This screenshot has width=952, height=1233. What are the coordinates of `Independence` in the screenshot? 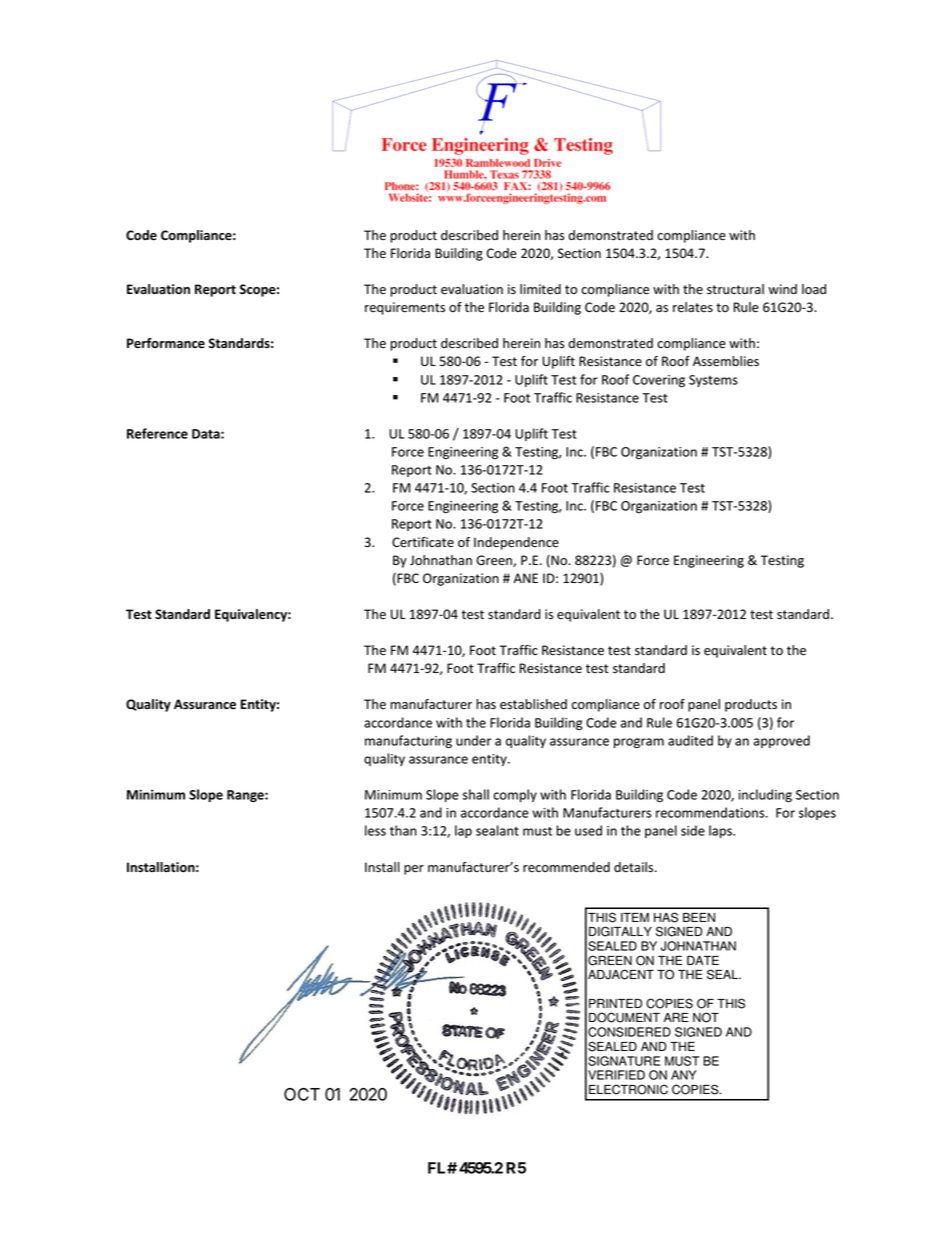 It's located at (516, 543).
